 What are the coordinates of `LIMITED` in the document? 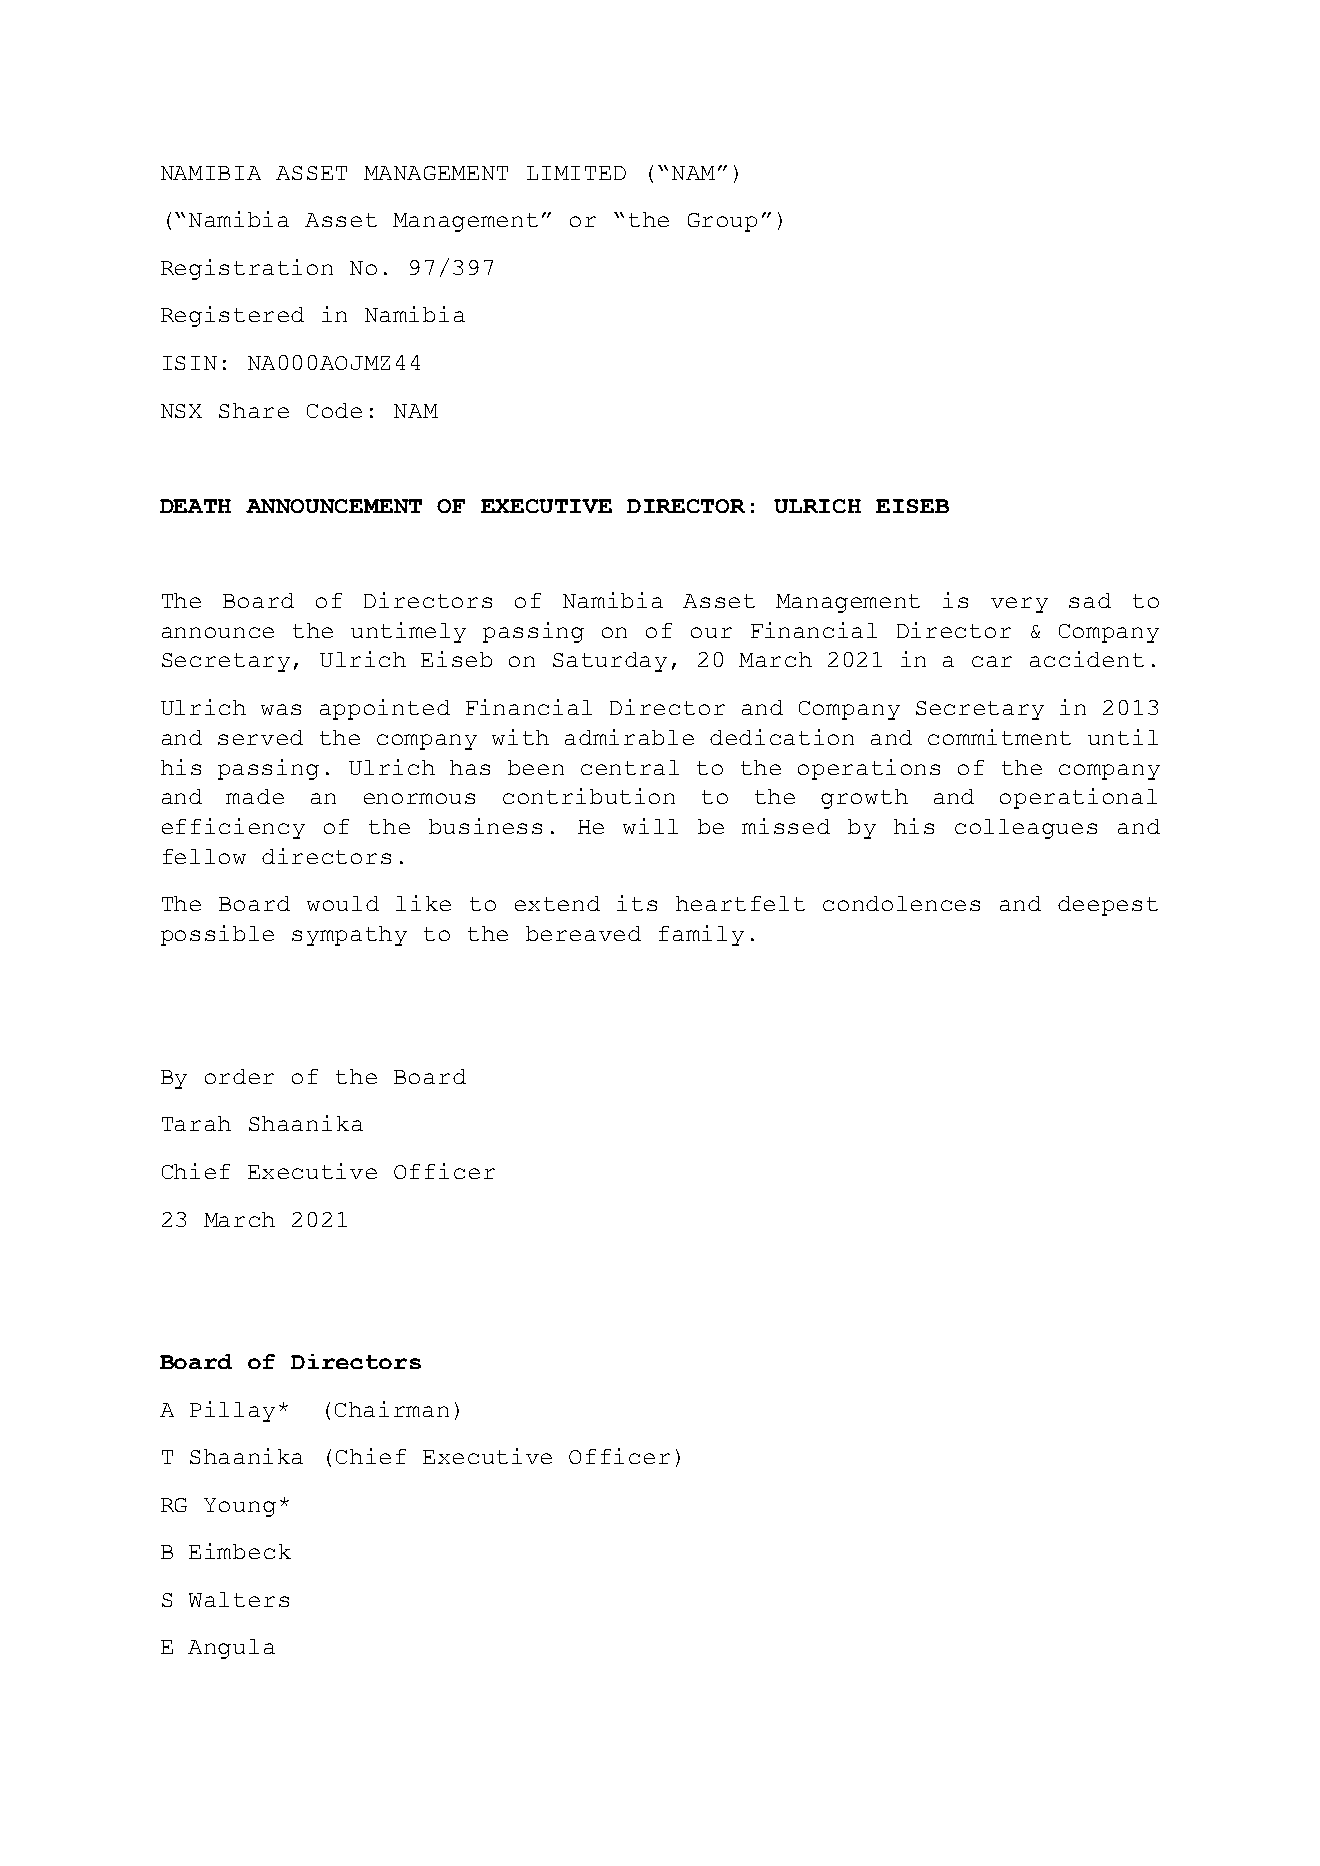 It's located at (576, 173).
